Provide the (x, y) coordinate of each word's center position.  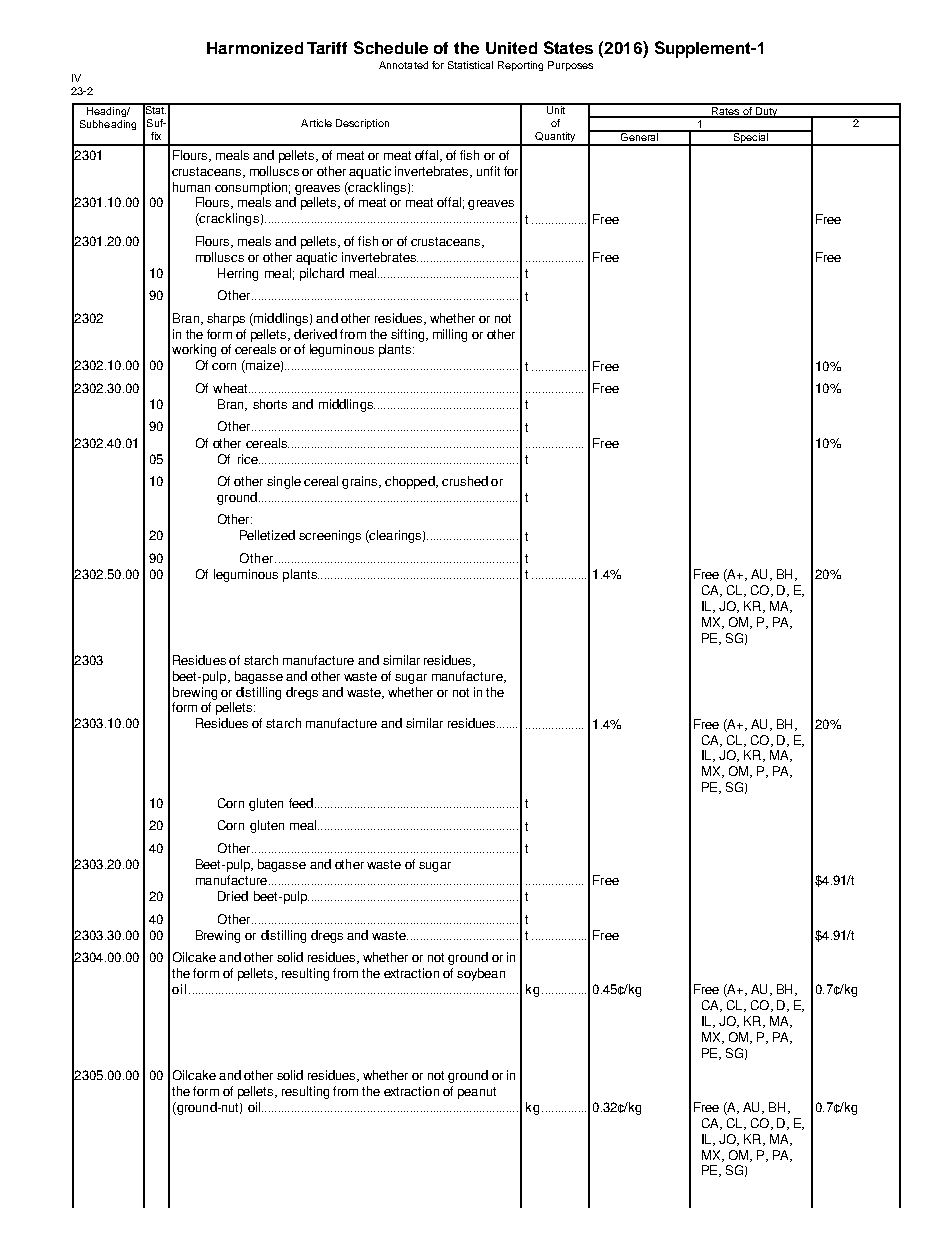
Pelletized (267, 535)
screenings (330, 536)
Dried (233, 896)
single (284, 482)
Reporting (520, 66)
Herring (238, 274)
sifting (409, 335)
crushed (465, 481)
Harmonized (255, 48)
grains (361, 482)
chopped (411, 482)
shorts (270, 404)
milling (450, 335)
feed (302, 803)
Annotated (403, 65)
